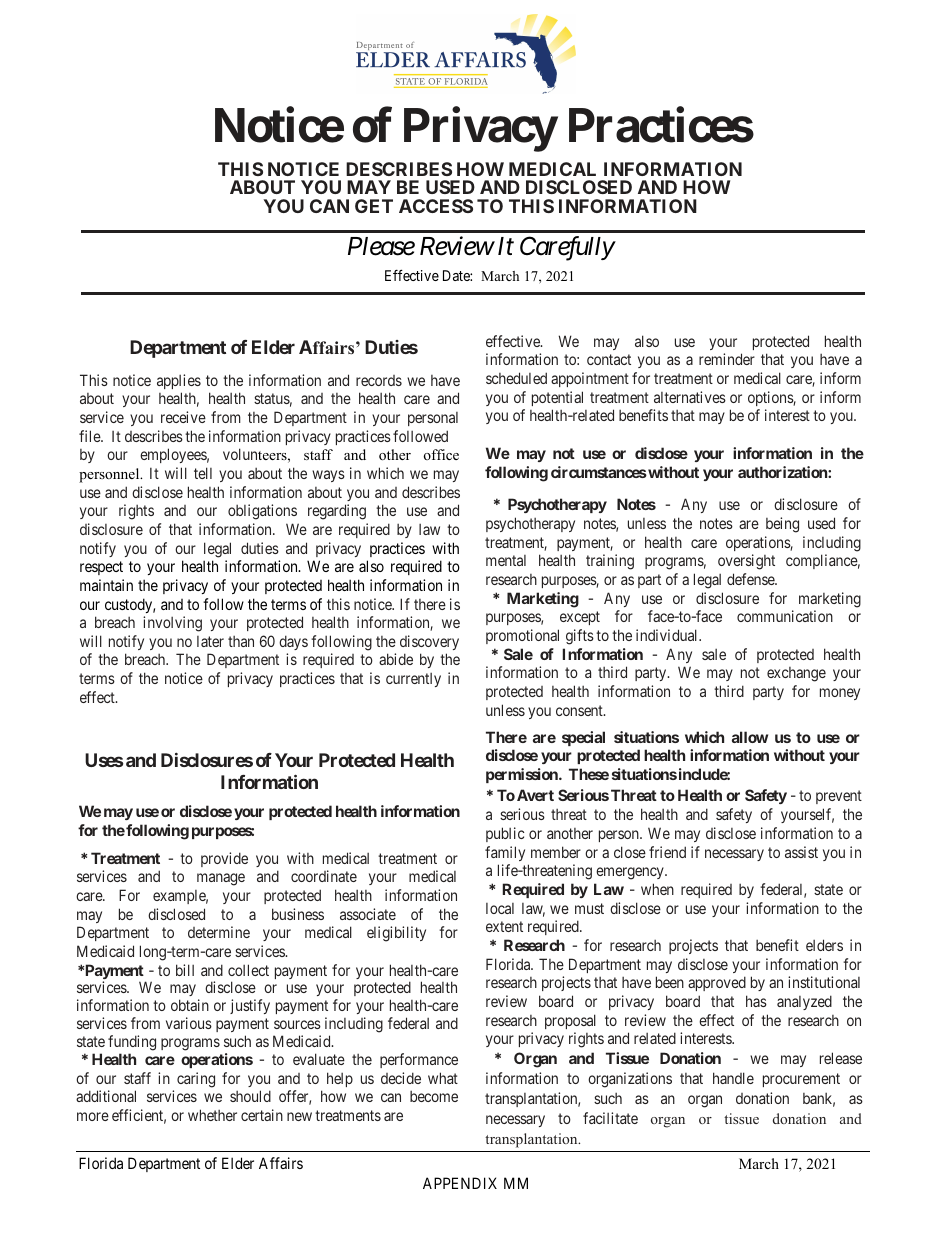 This page has height=1233, width=952. I want to click on GET, so click(374, 206).
